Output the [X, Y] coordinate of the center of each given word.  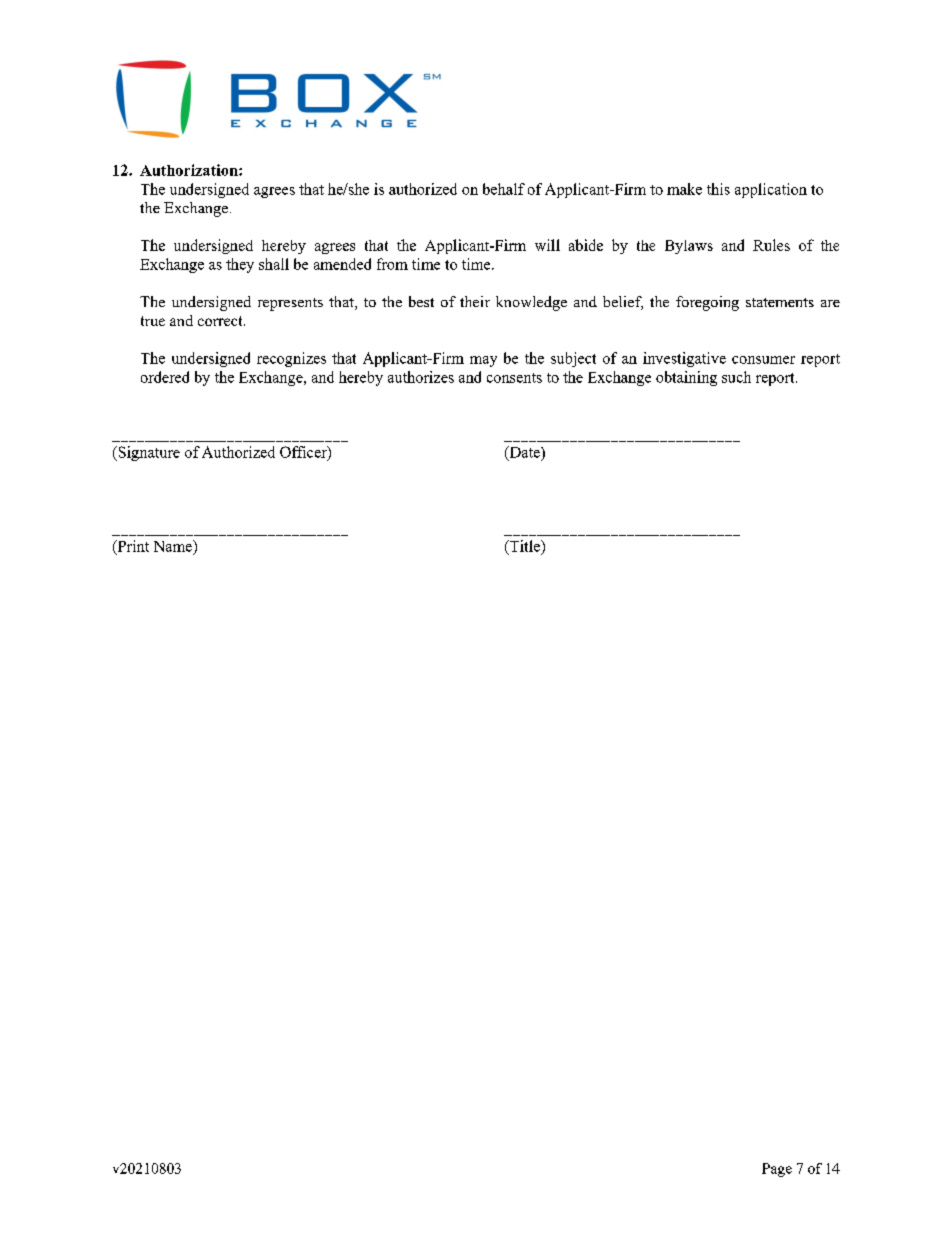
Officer [304, 453]
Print [132, 547]
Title [525, 546]
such [736, 377]
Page [777, 1170]
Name [174, 546]
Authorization [190, 170]
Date [524, 453]
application [771, 190]
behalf [504, 189]
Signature [148, 453]
